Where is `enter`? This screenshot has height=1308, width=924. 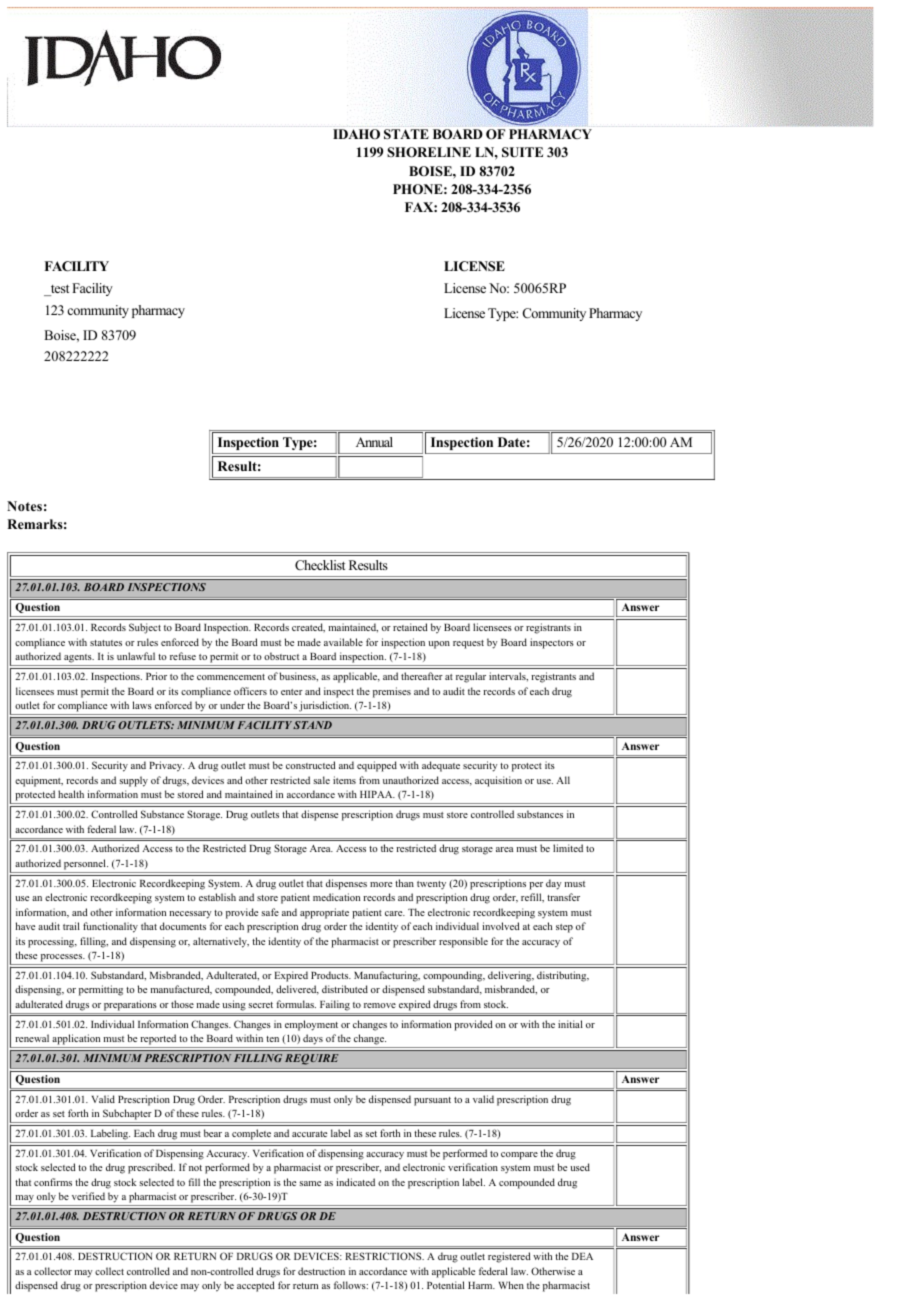
enter is located at coordinates (292, 692).
